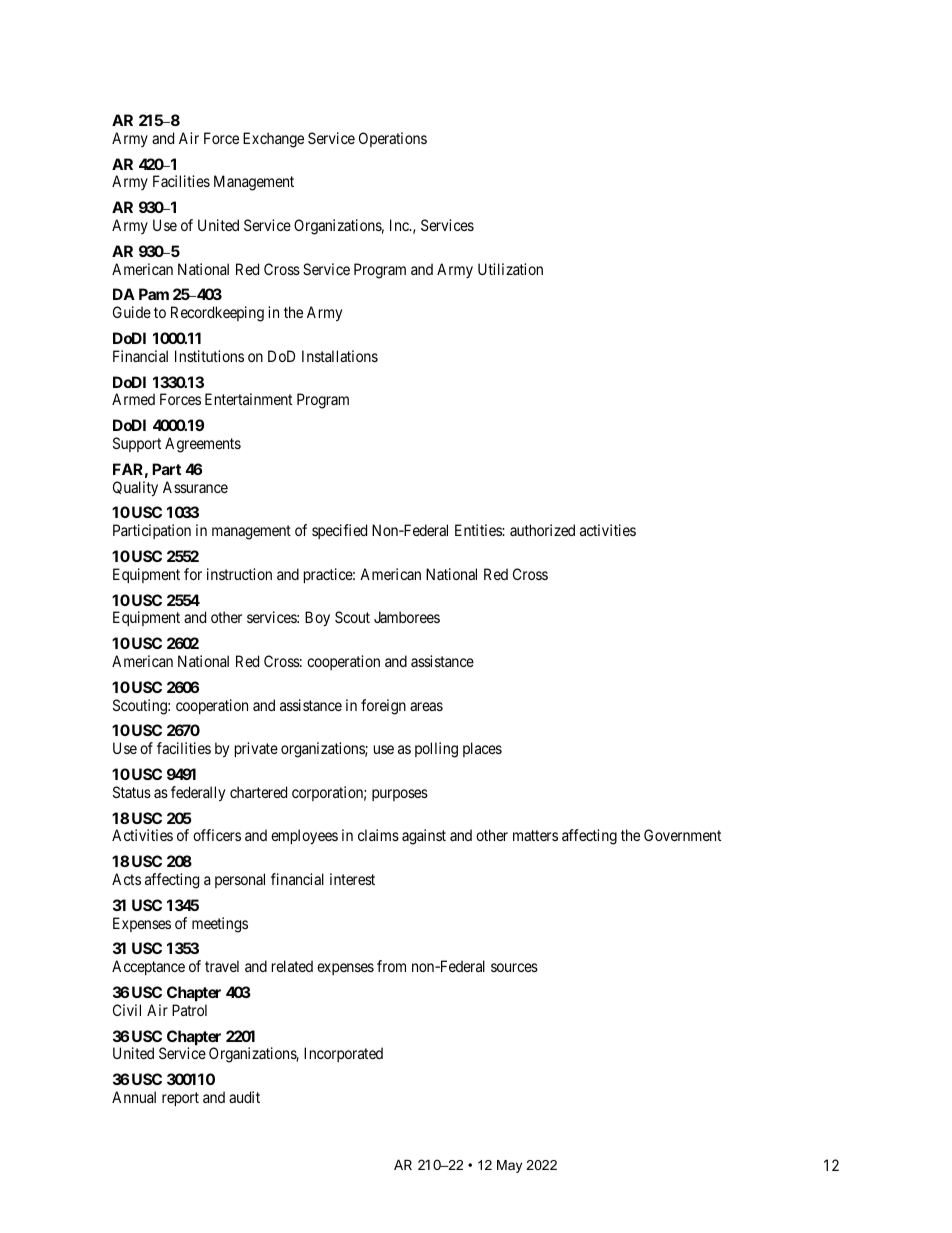  What do you see at coordinates (343, 1054) in the screenshot?
I see `Incorporated` at bounding box center [343, 1054].
